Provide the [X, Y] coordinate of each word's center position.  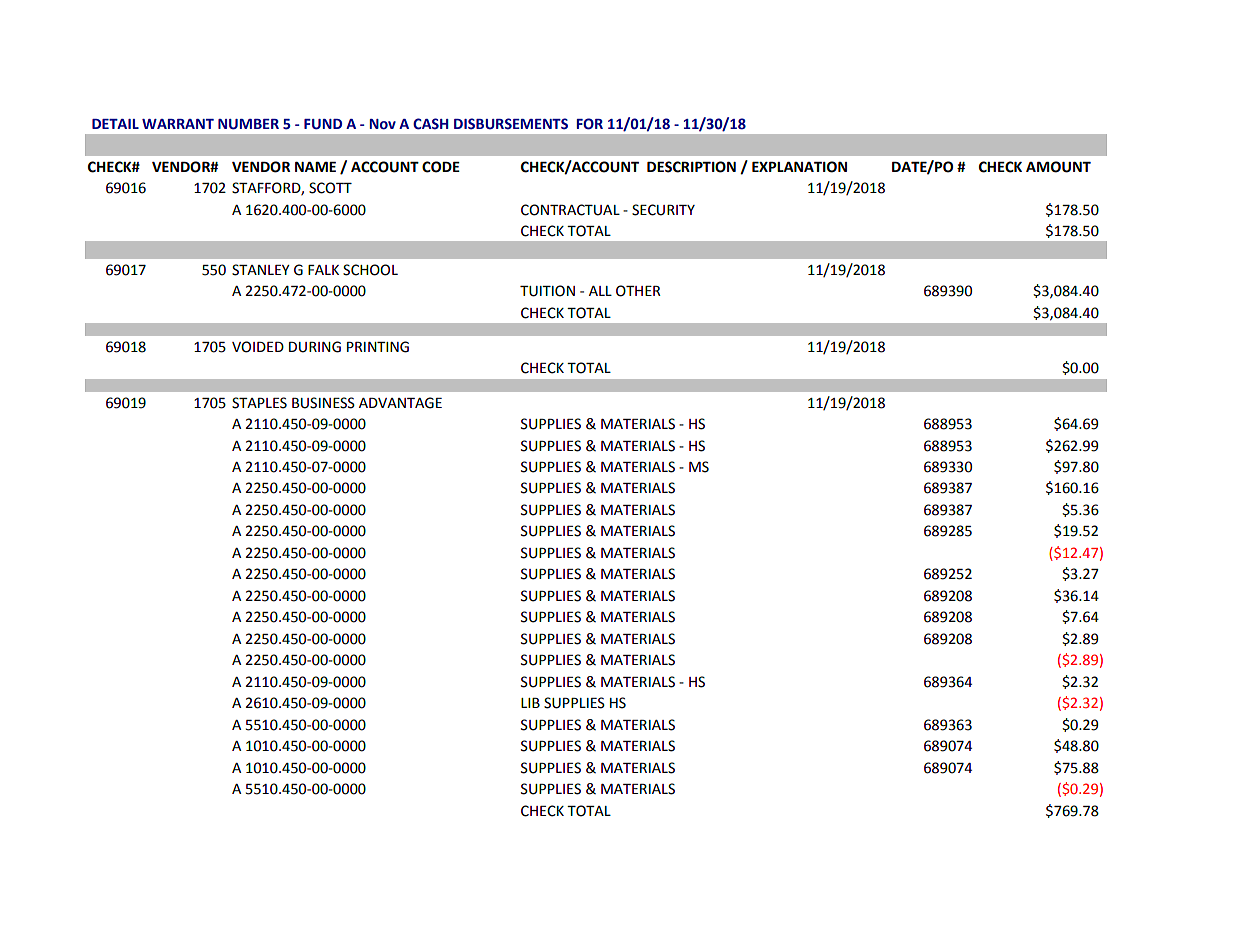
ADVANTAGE [400, 403]
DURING [315, 347]
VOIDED [258, 347]
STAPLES [259, 403]
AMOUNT [1058, 167]
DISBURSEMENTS [511, 124]
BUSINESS [323, 403]
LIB [530, 703]
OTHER [638, 291]
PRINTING [378, 347]
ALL [600, 291]
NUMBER [248, 124]
